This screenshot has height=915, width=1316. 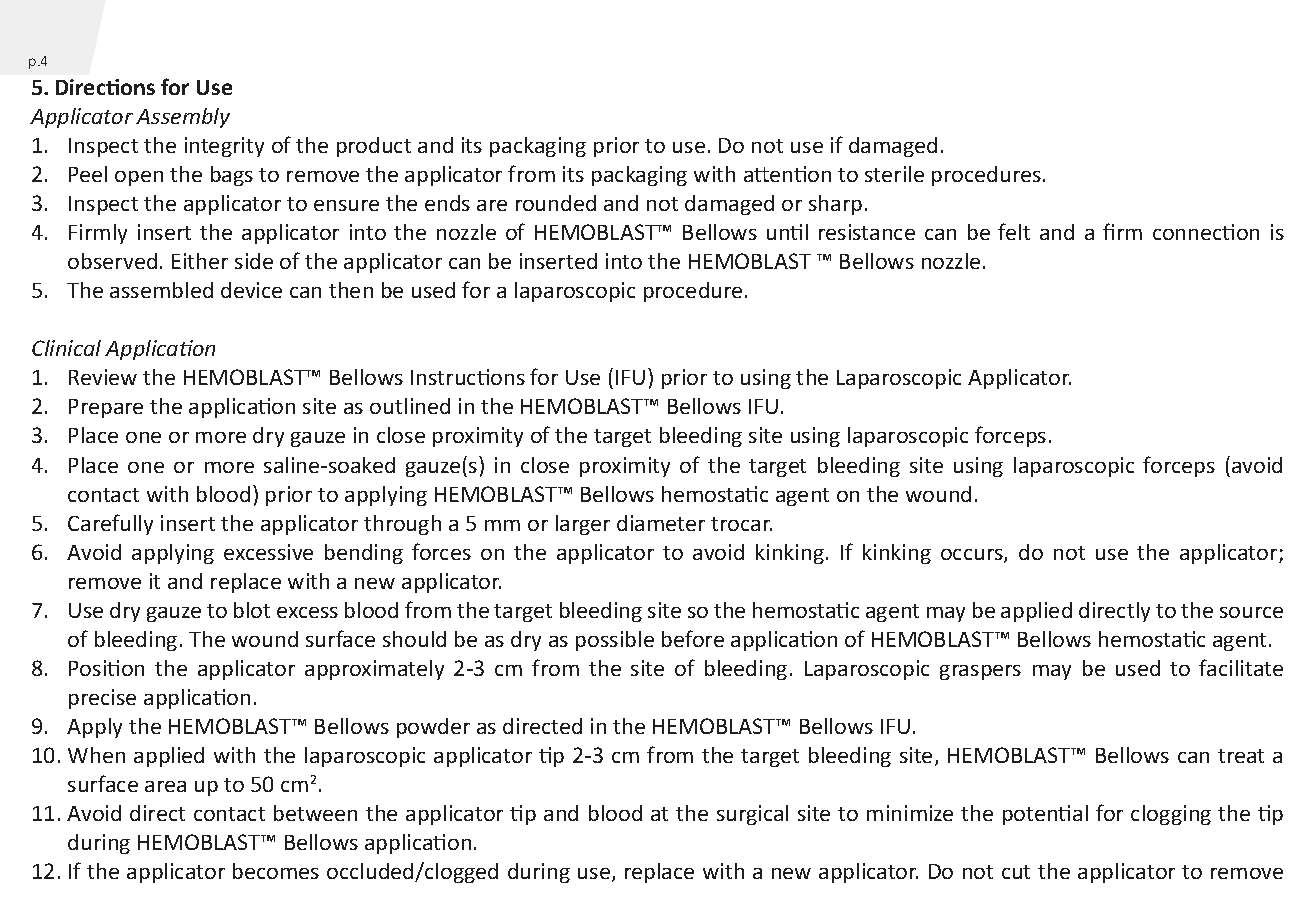 What do you see at coordinates (276, 871) in the screenshot?
I see `becomes` at bounding box center [276, 871].
